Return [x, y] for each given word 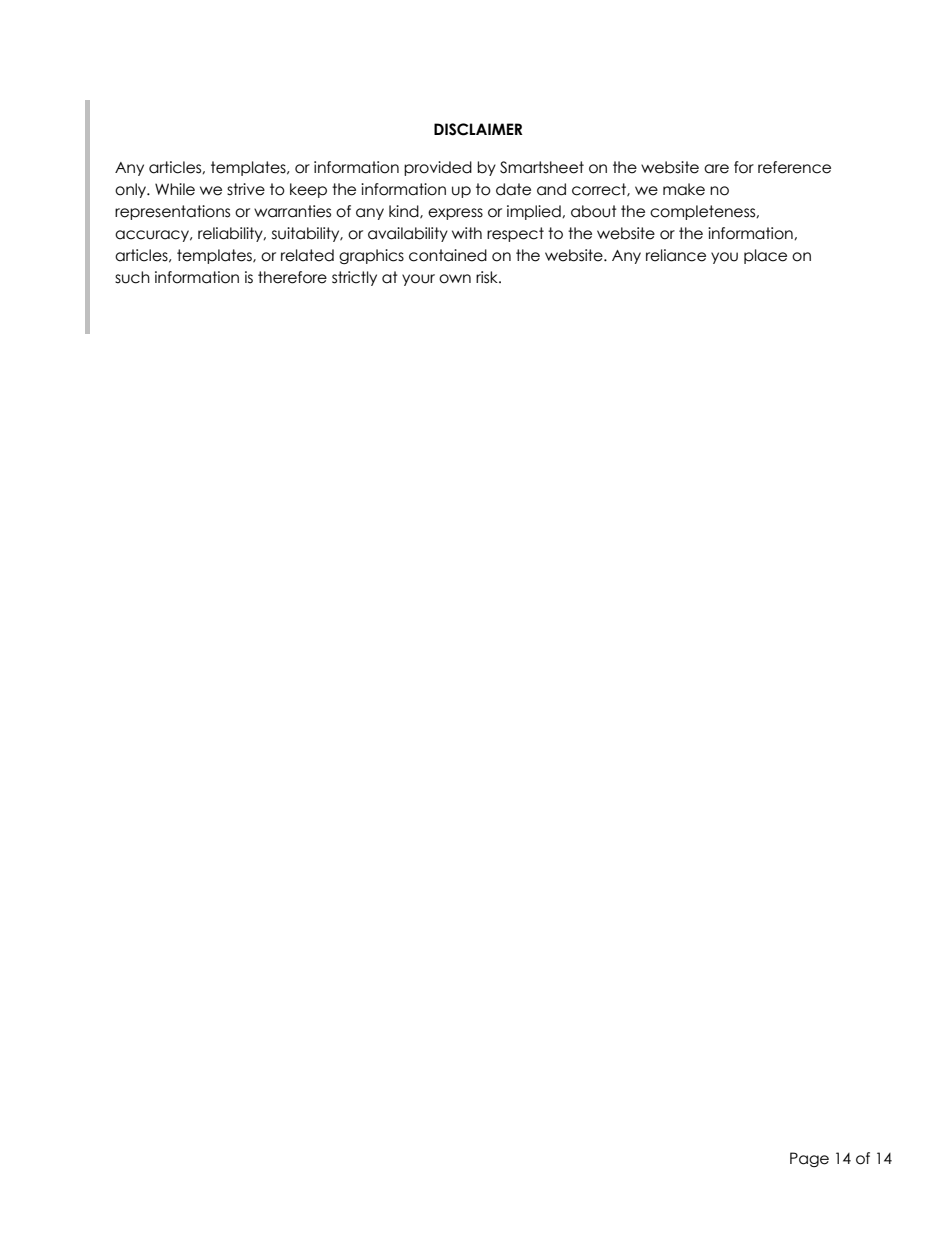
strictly [354, 278]
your [418, 280]
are [716, 169]
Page [809, 1159]
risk [488, 277]
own [455, 279]
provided [438, 168]
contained [448, 255]
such [132, 277]
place [765, 256]
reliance [676, 255]
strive [246, 189]
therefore [292, 277]
